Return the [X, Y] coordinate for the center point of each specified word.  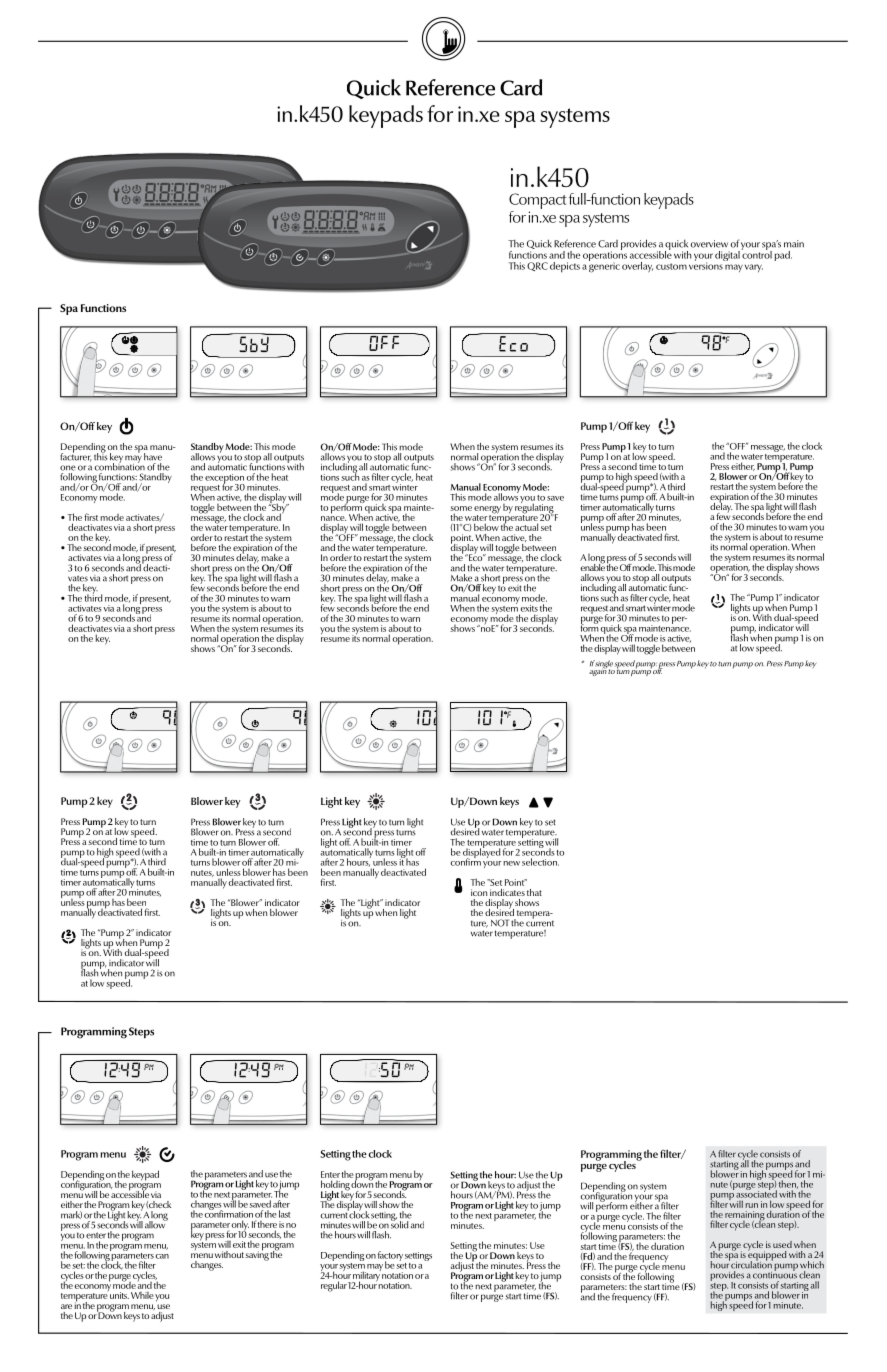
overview [709, 244]
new [511, 863]
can [162, 1256]
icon [479, 892]
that [534, 892]
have [153, 457]
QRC [537, 266]
